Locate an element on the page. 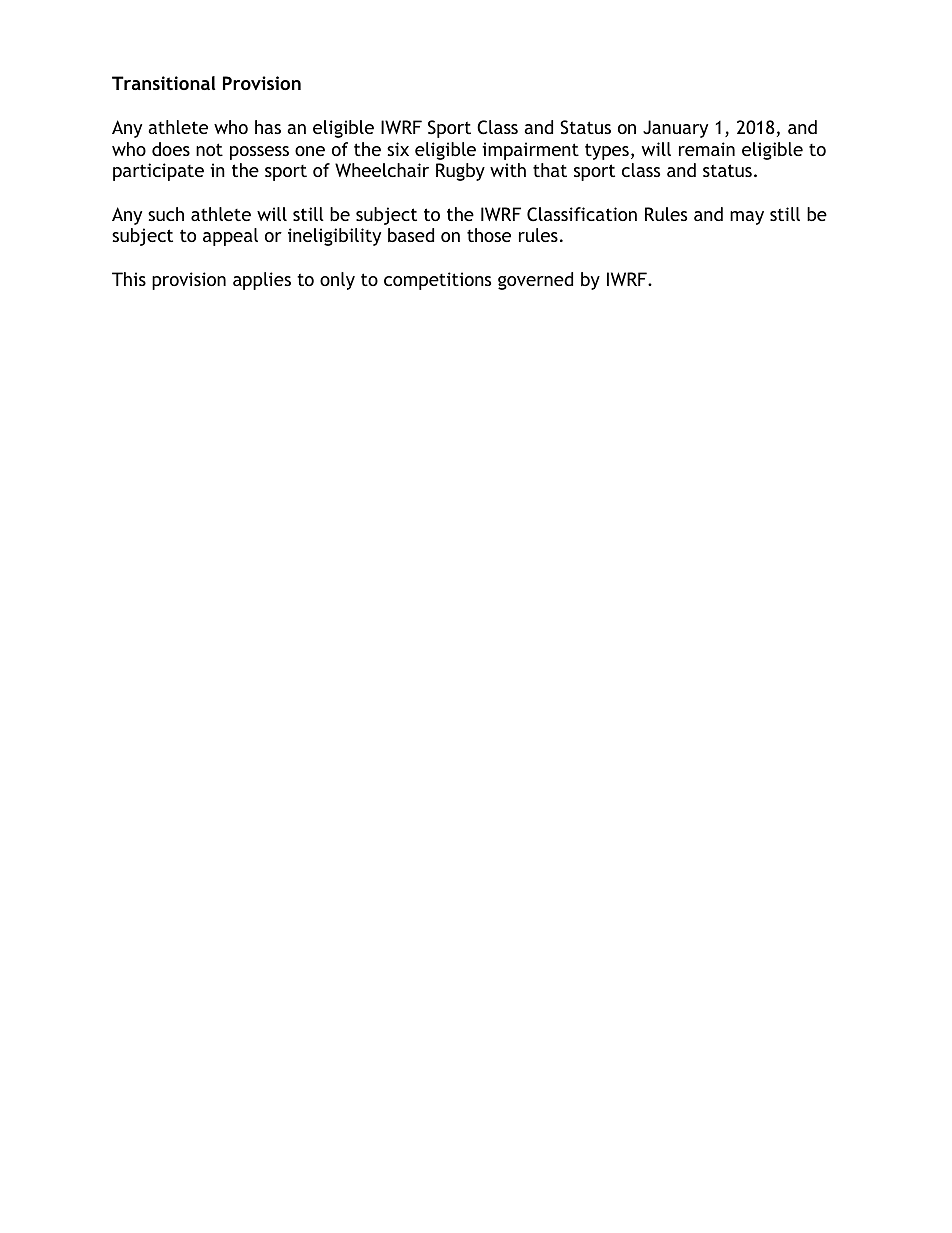  applies is located at coordinates (262, 281).
